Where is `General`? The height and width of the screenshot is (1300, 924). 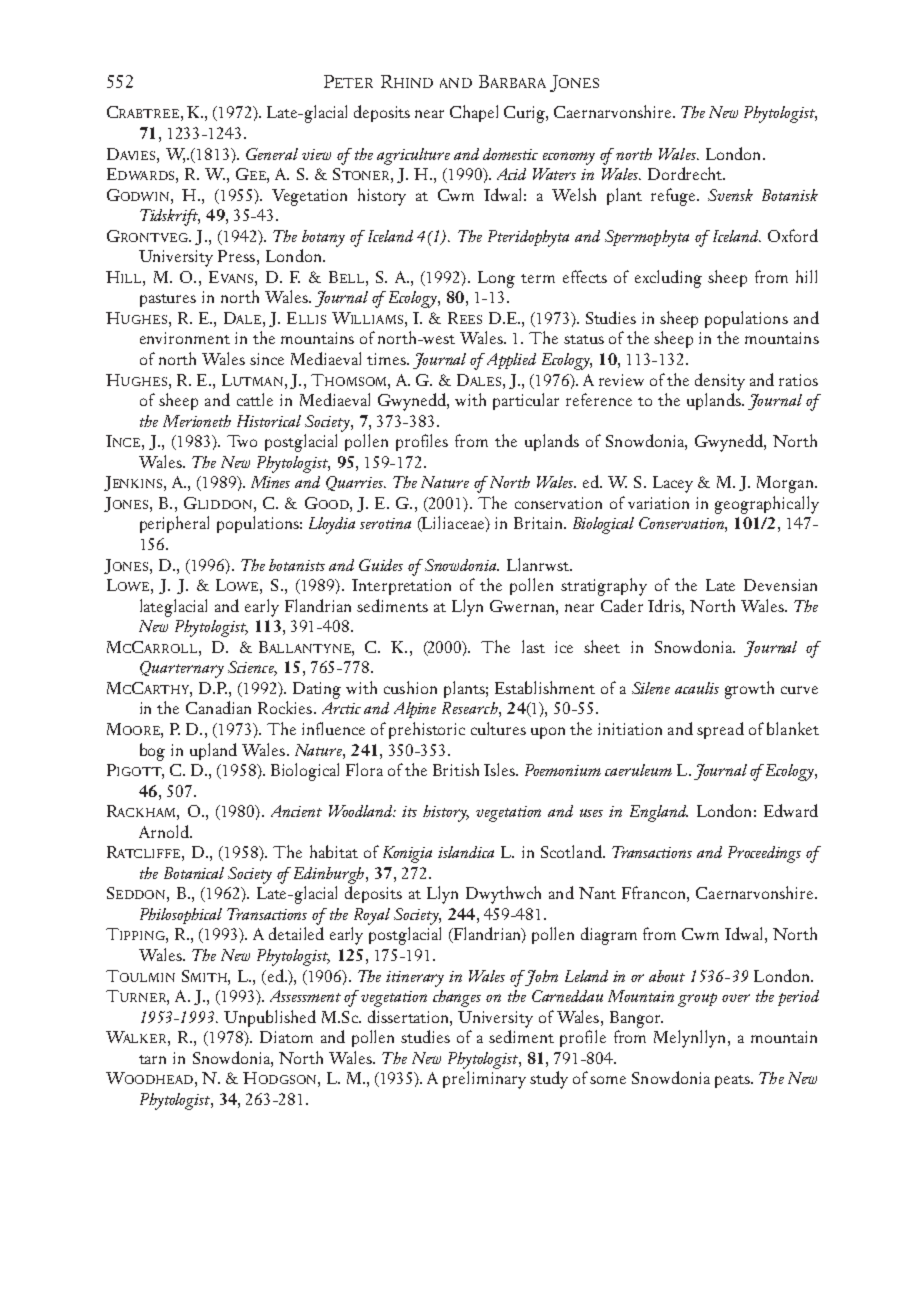 General is located at coordinates (272, 154).
